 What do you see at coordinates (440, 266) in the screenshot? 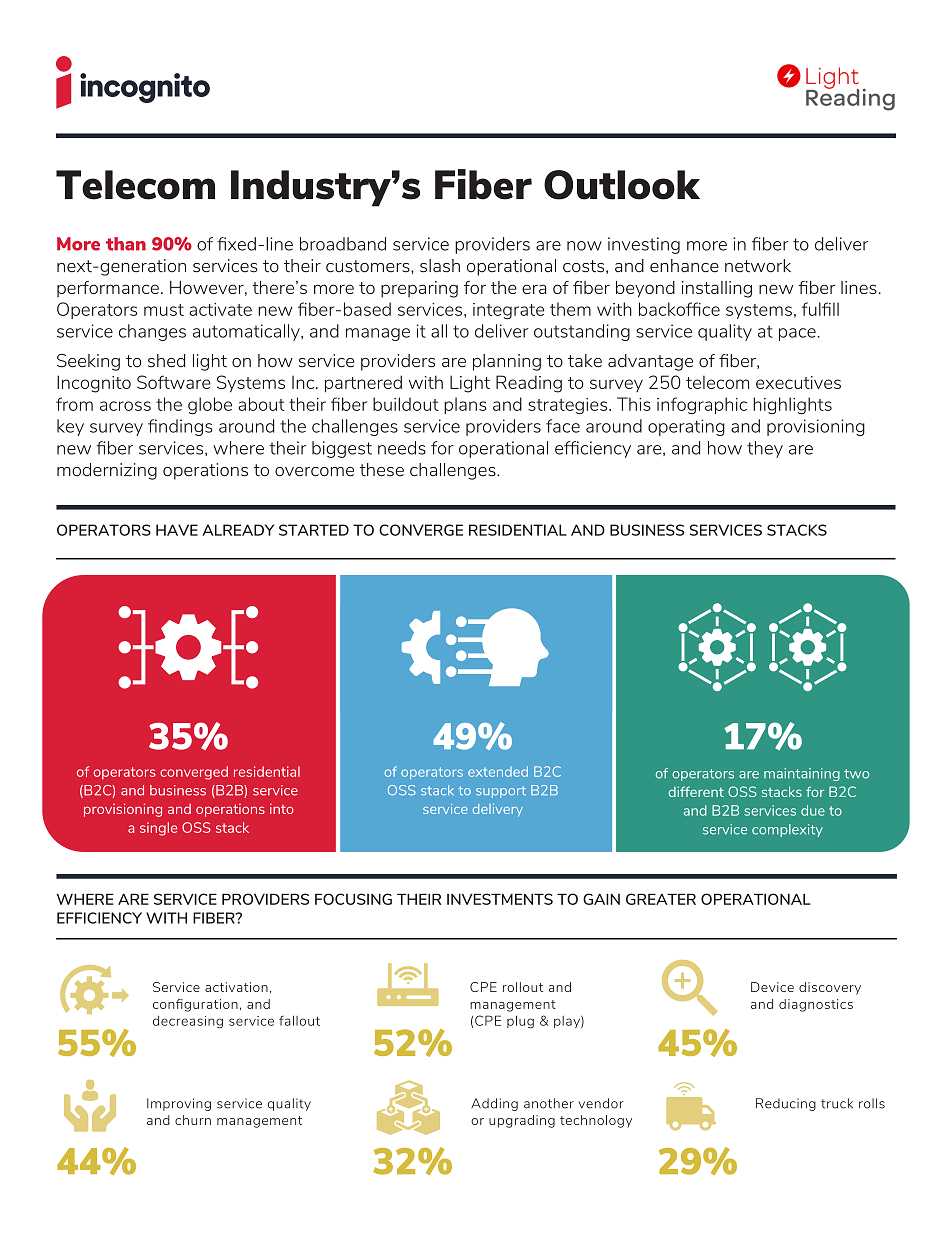
I see `slash` at bounding box center [440, 266].
